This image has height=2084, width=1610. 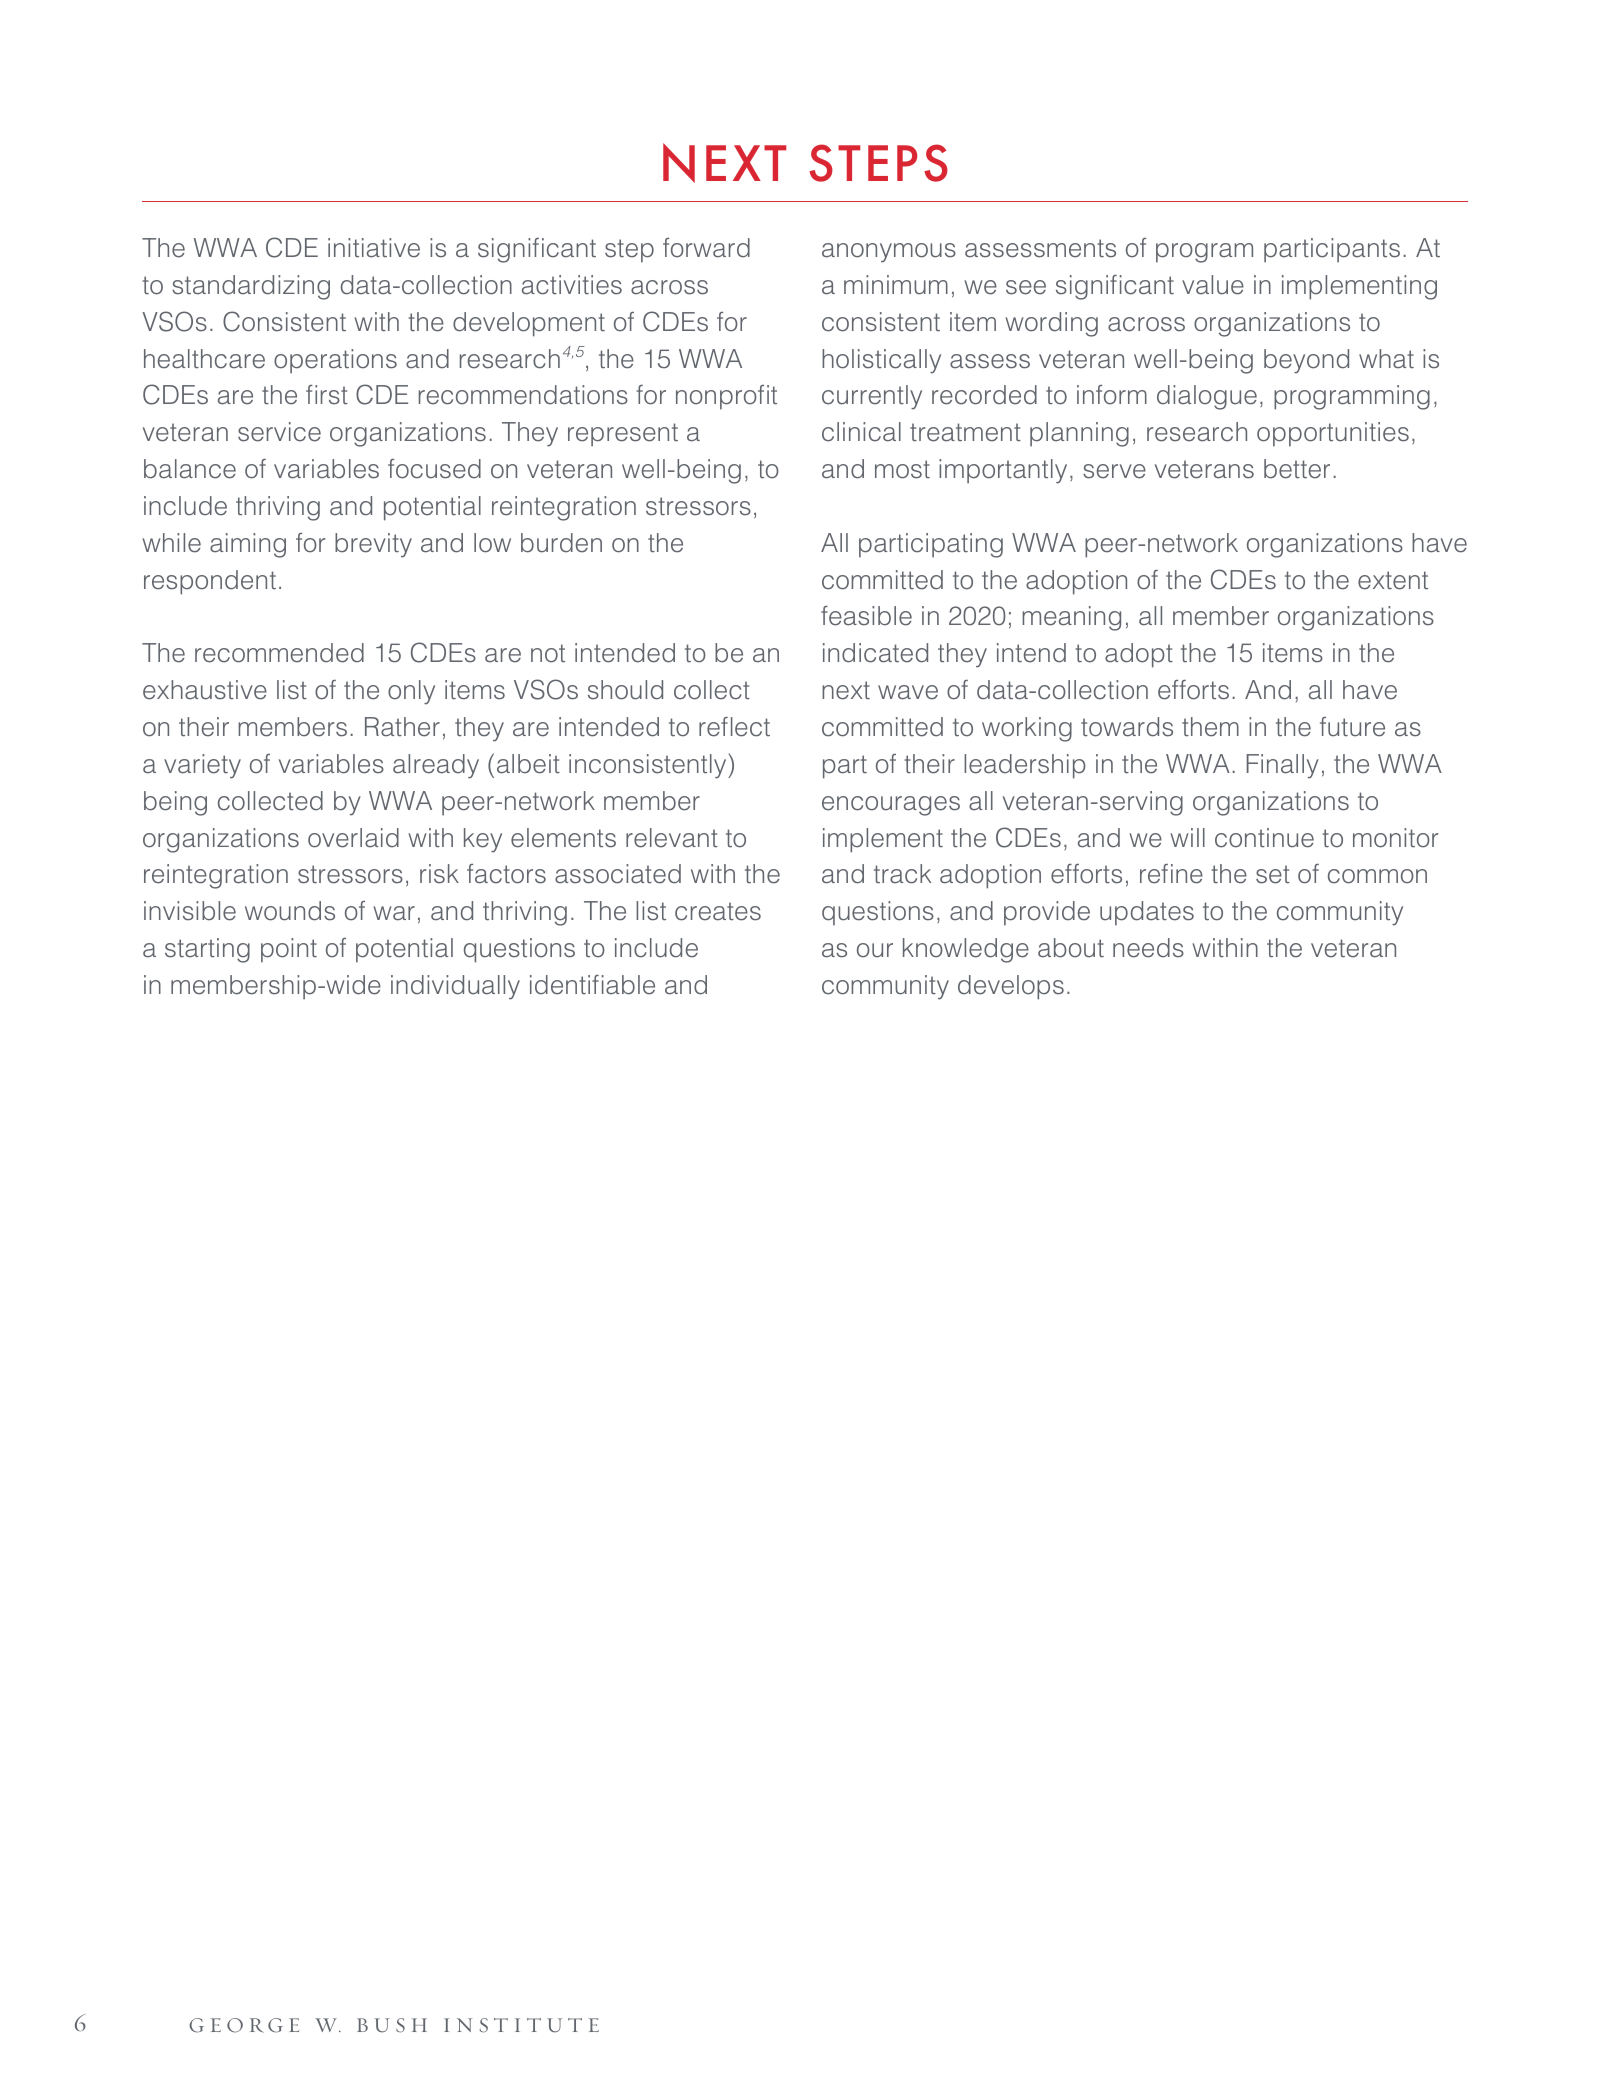 I want to click on knowledge, so click(x=966, y=950).
